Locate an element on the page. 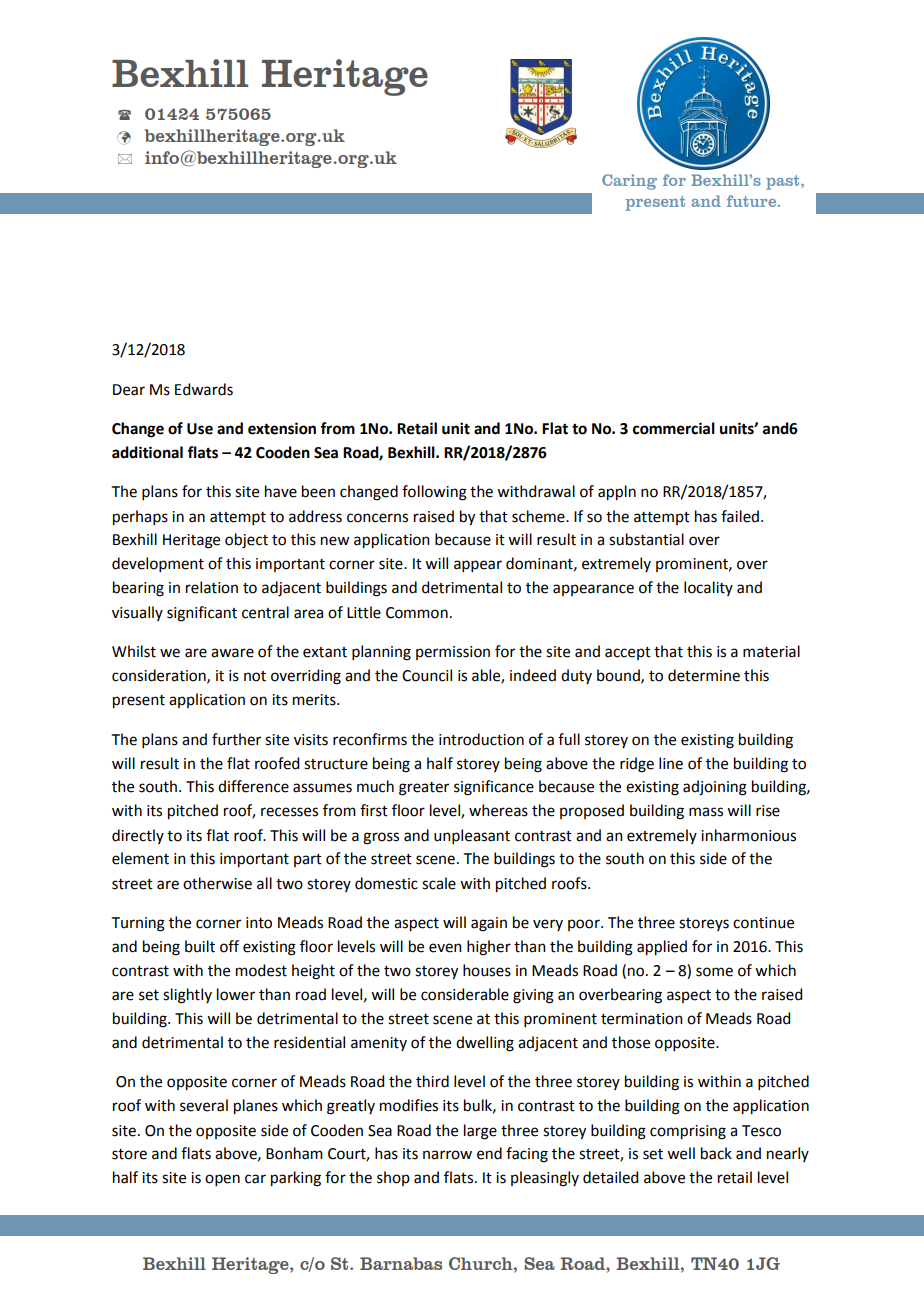 The image size is (924, 1308). future is located at coordinates (753, 201).
